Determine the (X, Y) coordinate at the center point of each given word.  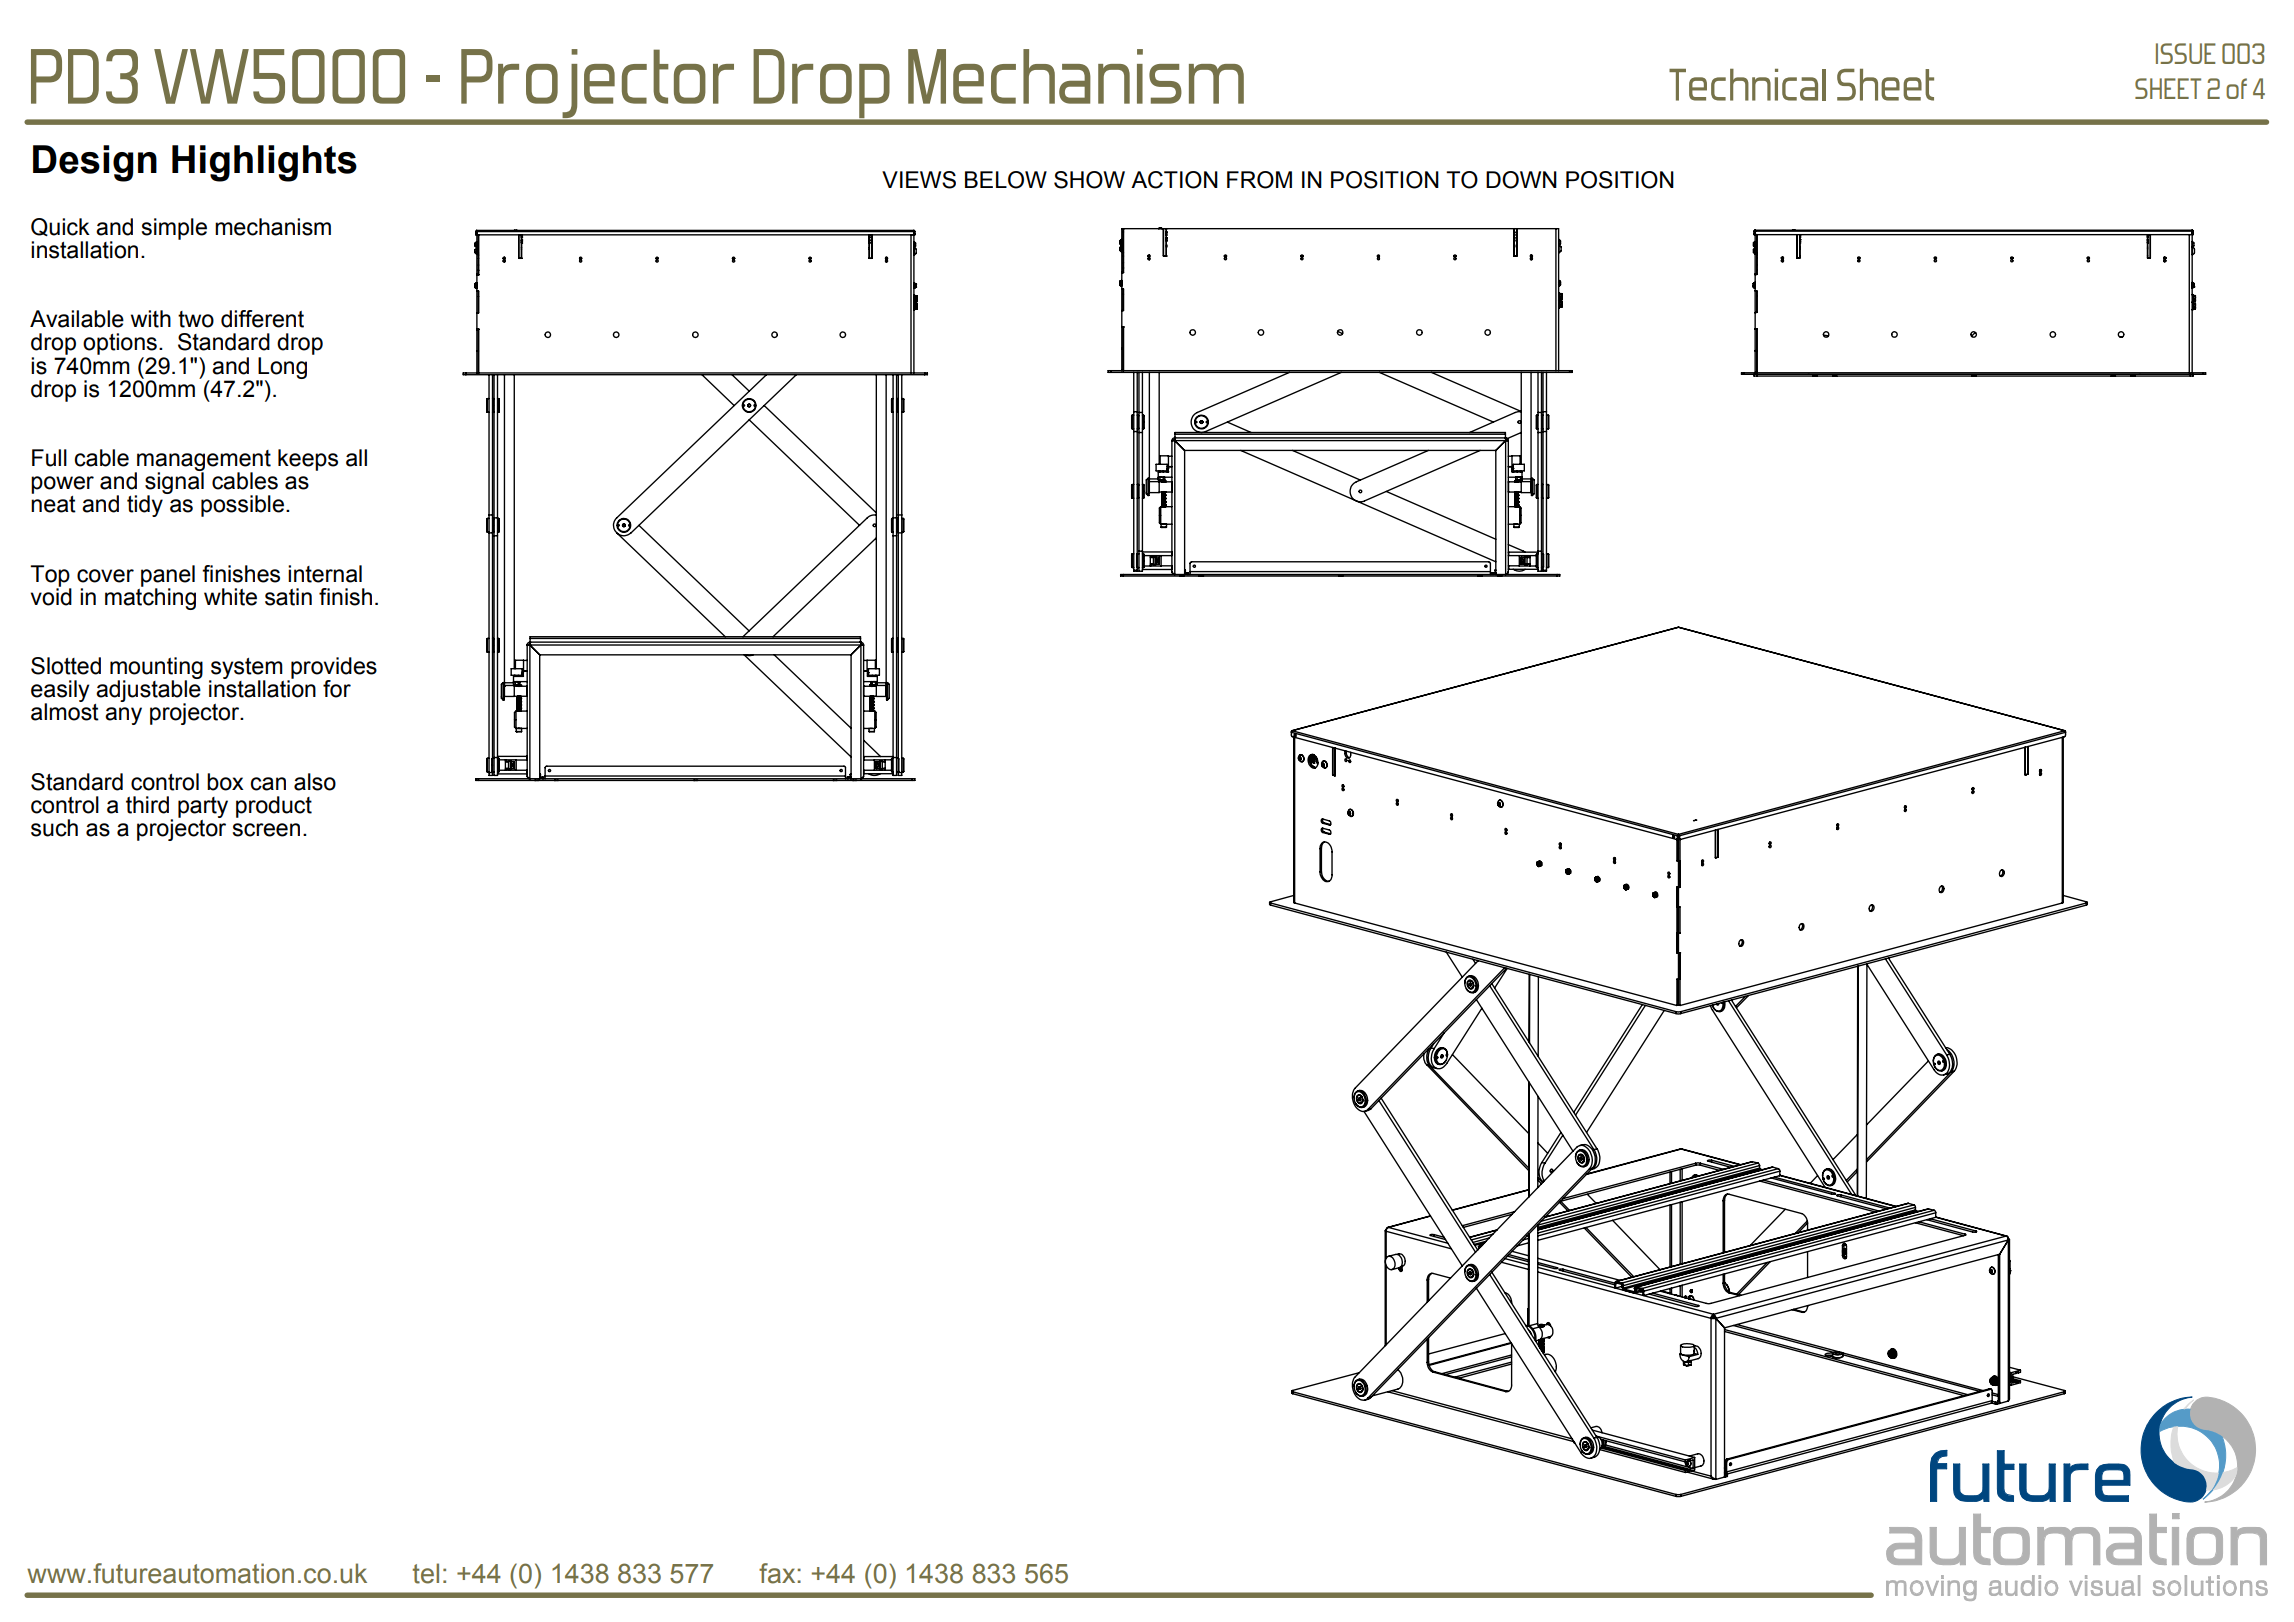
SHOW (1089, 180)
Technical (1747, 85)
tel (426, 1573)
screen (266, 830)
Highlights (264, 163)
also (315, 782)
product (274, 807)
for (337, 689)
